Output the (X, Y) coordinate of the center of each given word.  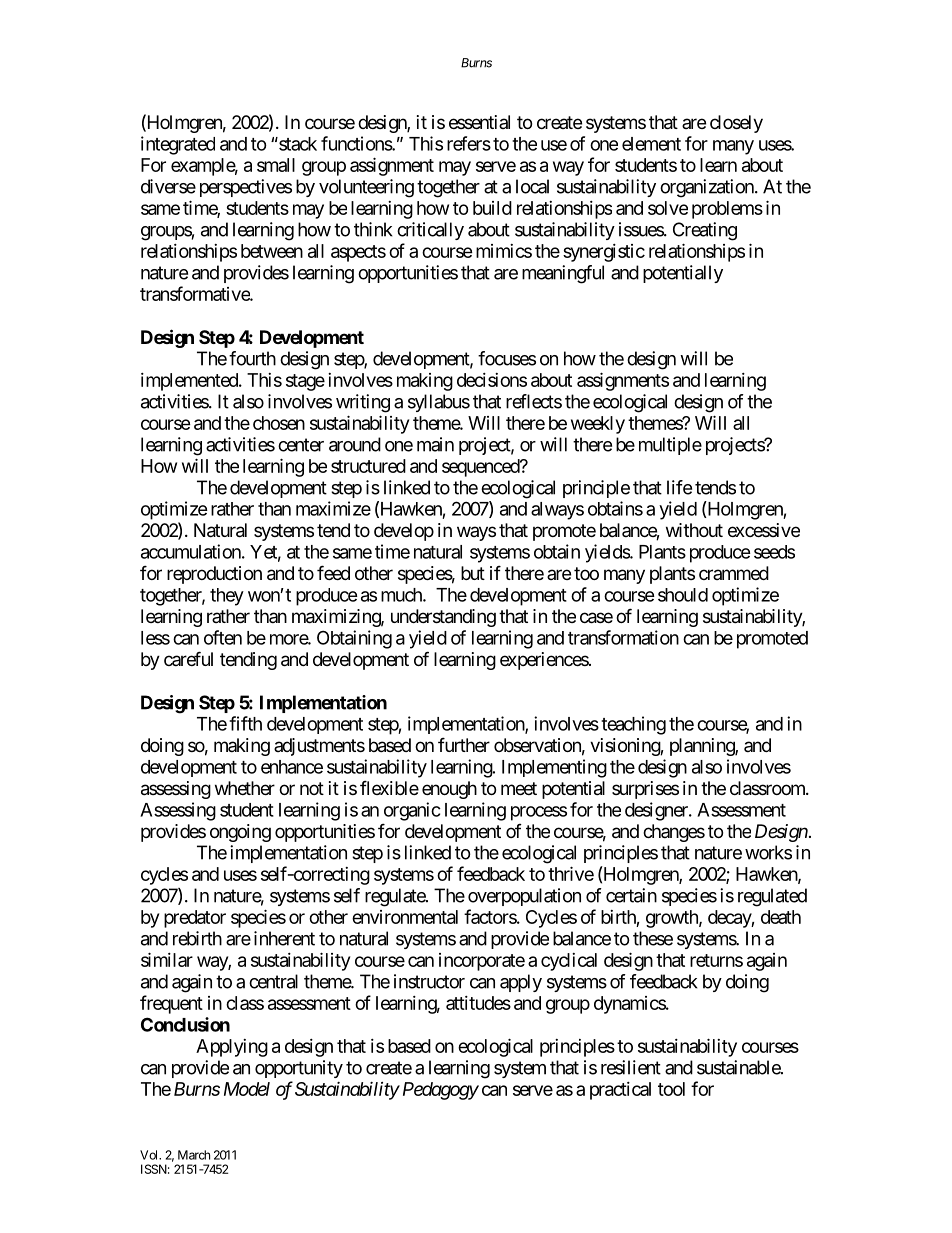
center (301, 445)
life (679, 487)
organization (708, 188)
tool (671, 1089)
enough (449, 790)
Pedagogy (439, 1091)
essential (479, 122)
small (276, 165)
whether (245, 788)
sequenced (481, 468)
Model (247, 1089)
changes (674, 833)
